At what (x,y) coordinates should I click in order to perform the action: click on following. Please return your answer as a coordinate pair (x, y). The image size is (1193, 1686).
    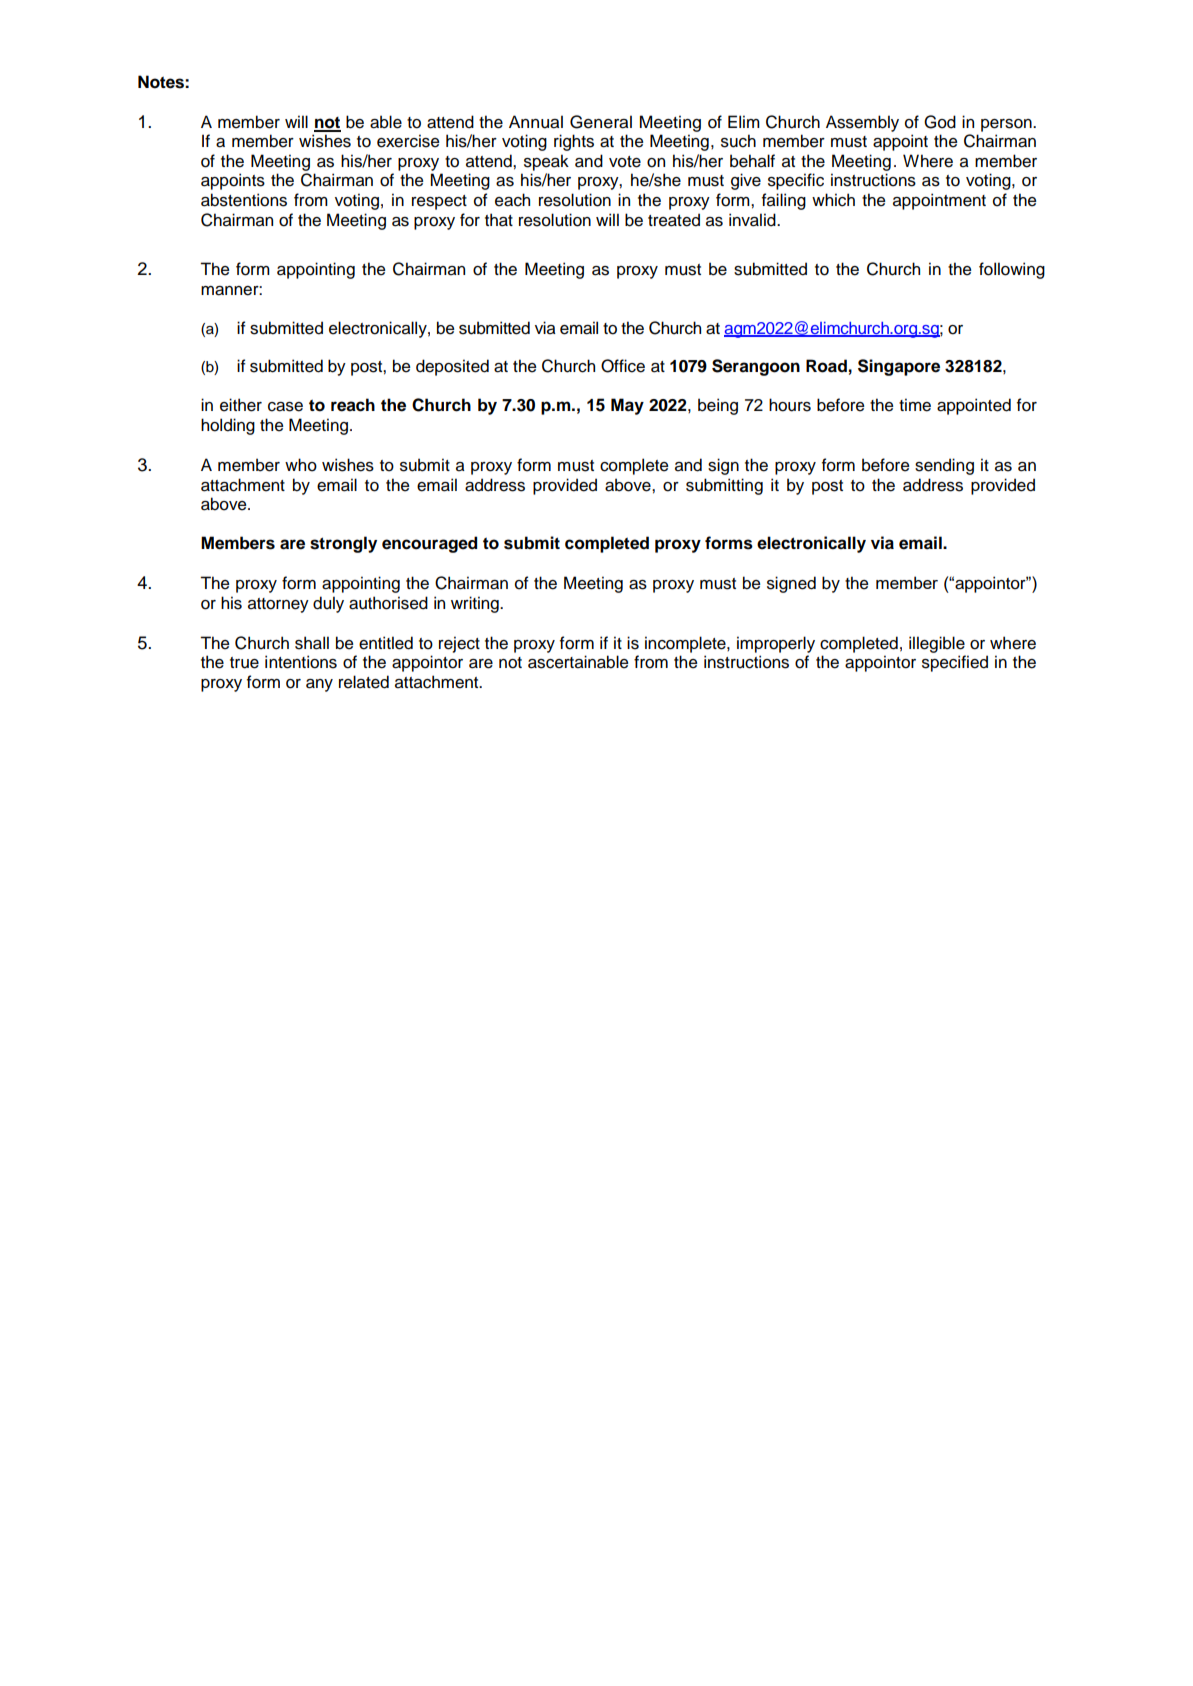
    Looking at the image, I should click on (1012, 270).
